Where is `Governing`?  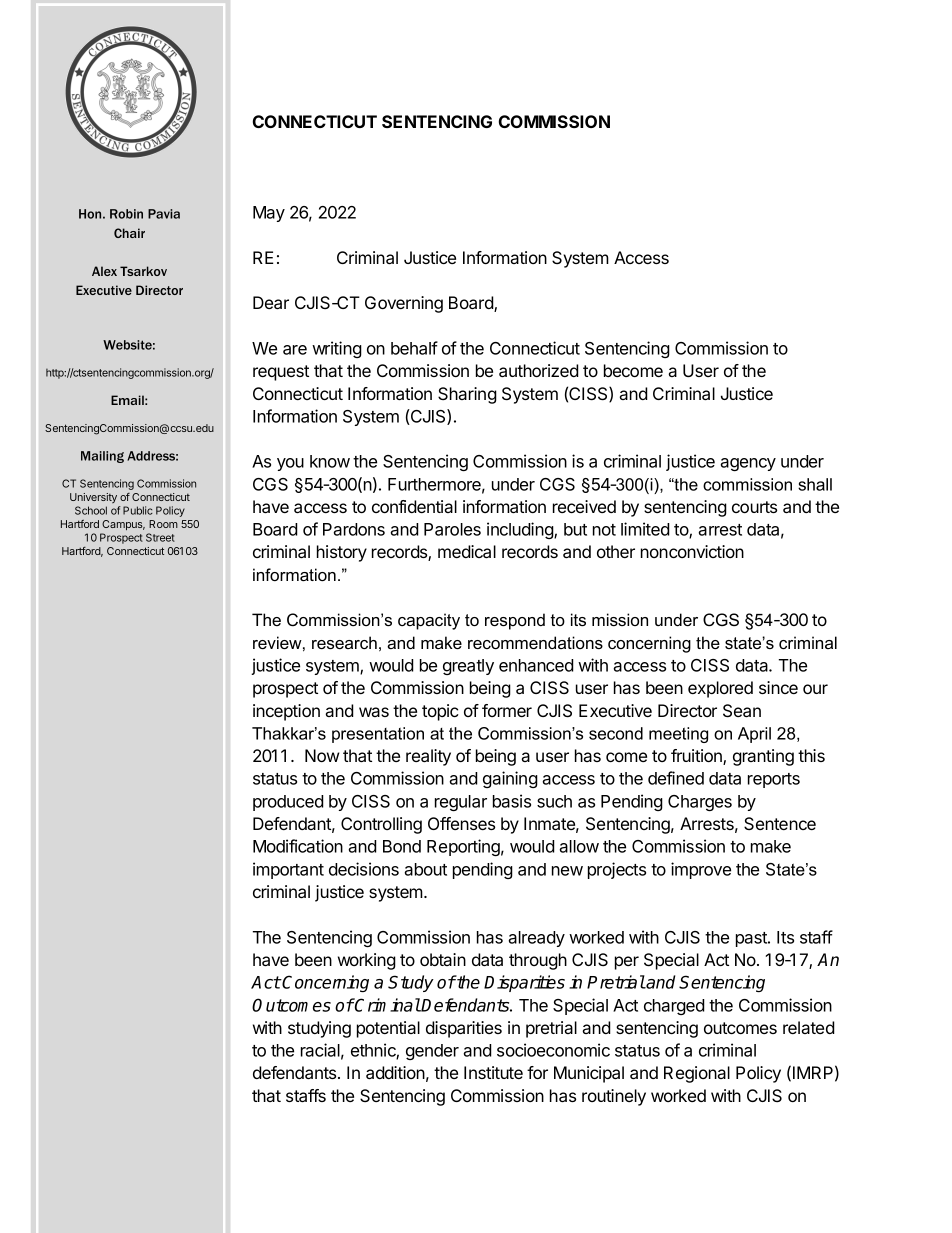 Governing is located at coordinates (404, 304).
